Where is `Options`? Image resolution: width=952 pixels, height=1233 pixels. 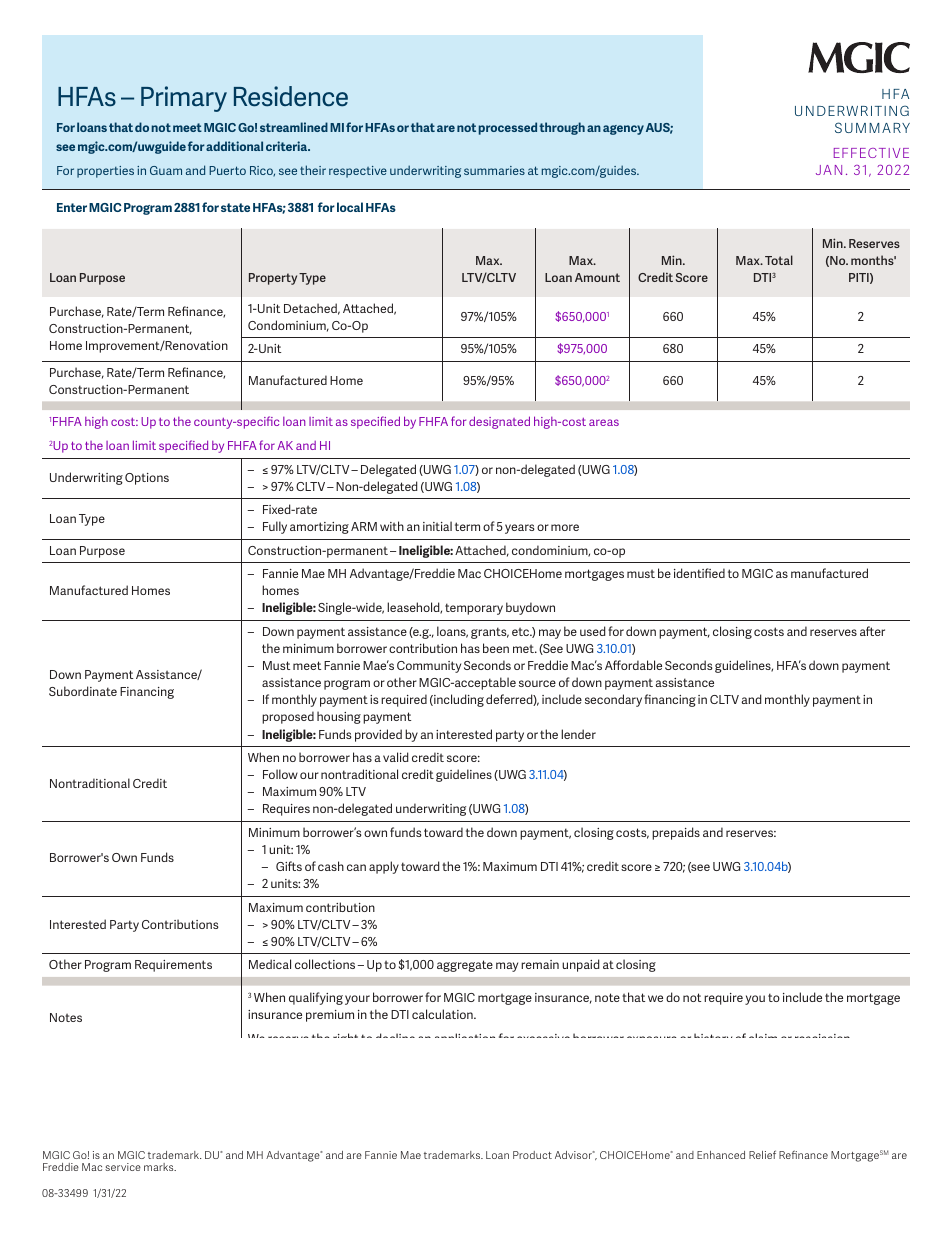 Options is located at coordinates (147, 479).
